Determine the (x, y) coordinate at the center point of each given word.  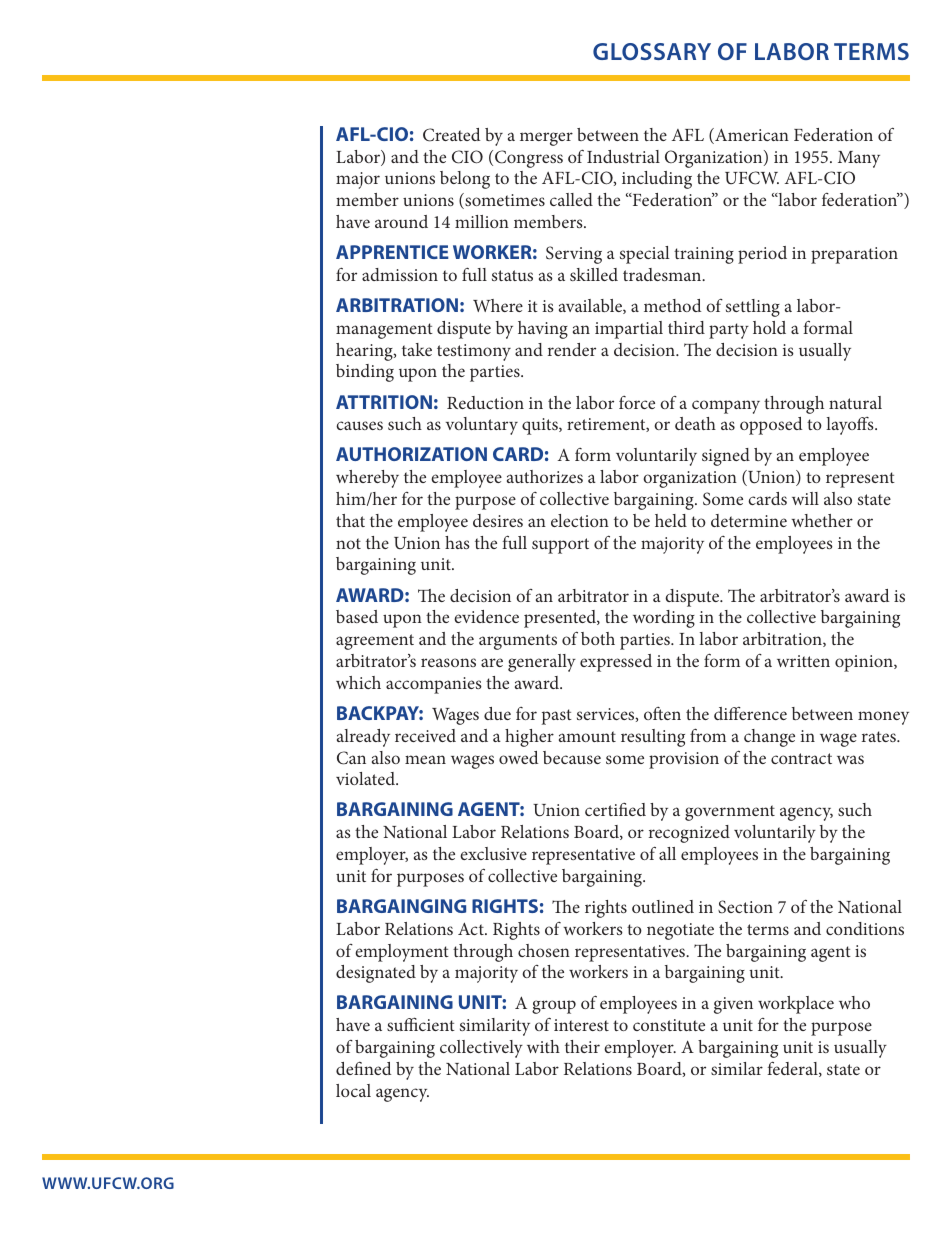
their (582, 1046)
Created (451, 135)
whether (822, 520)
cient (436, 1025)
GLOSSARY (652, 51)
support (560, 546)
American (751, 136)
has (457, 542)
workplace (796, 1005)
